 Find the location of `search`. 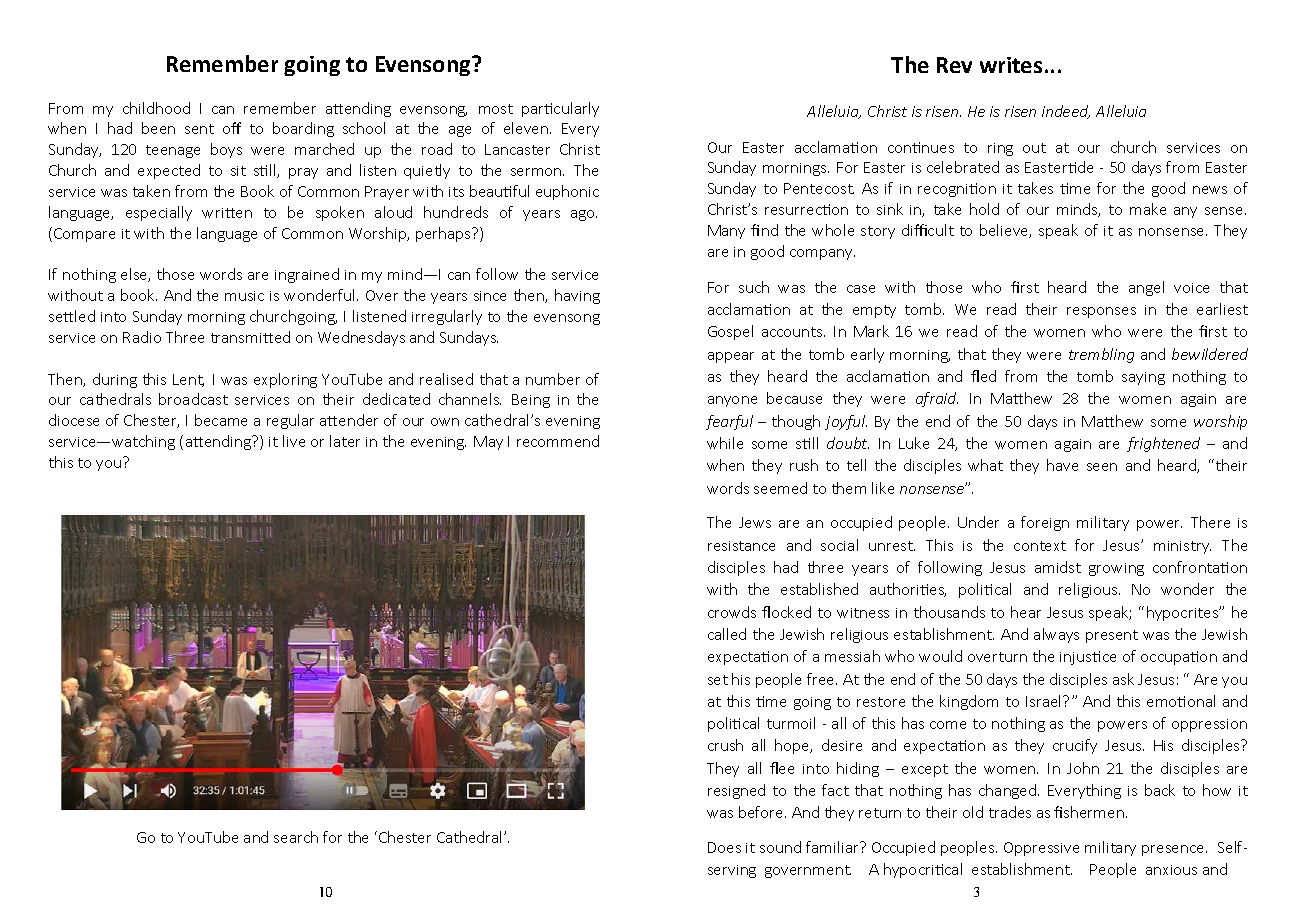

search is located at coordinates (296, 837).
